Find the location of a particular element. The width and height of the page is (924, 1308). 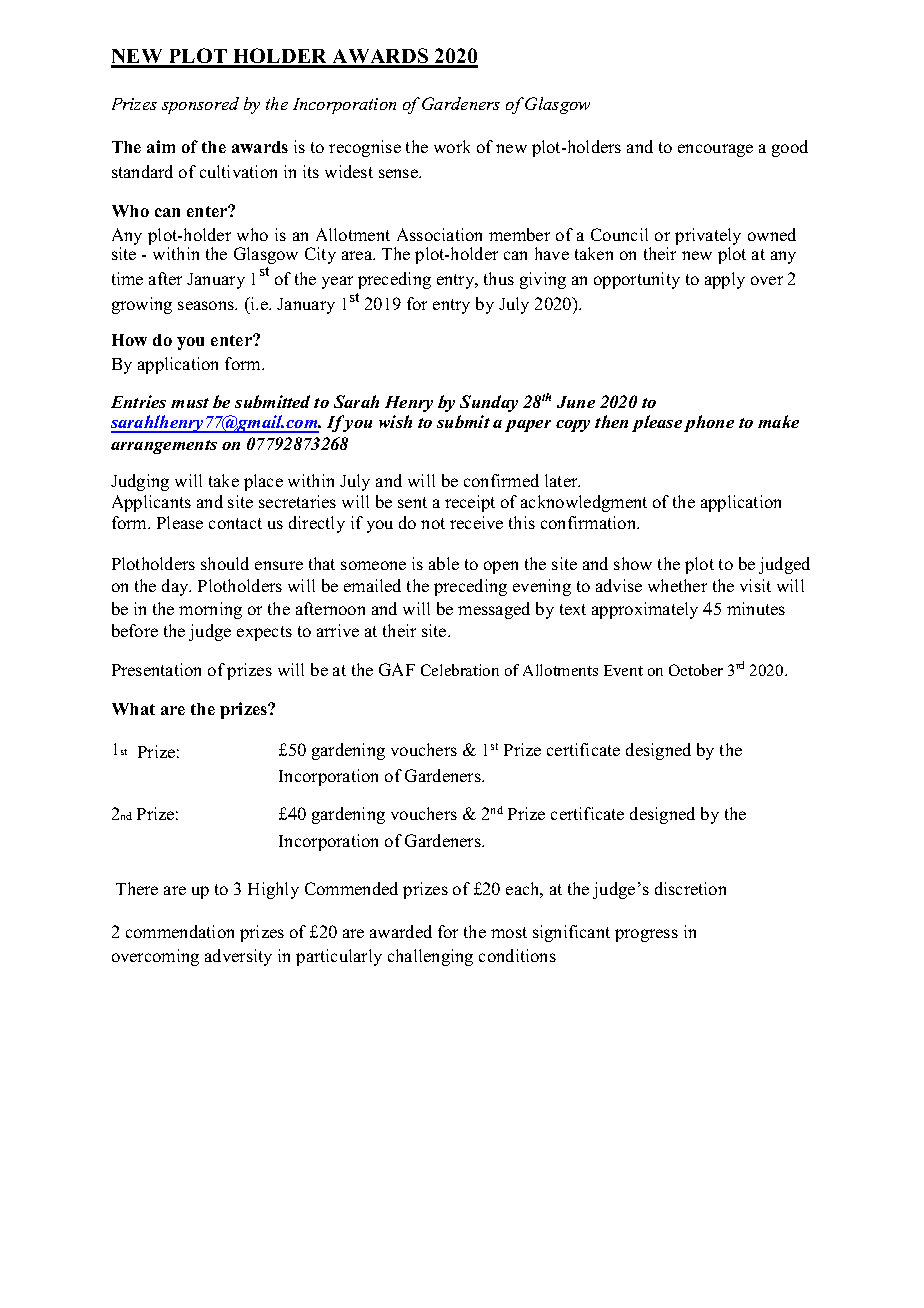

work is located at coordinates (452, 146).
